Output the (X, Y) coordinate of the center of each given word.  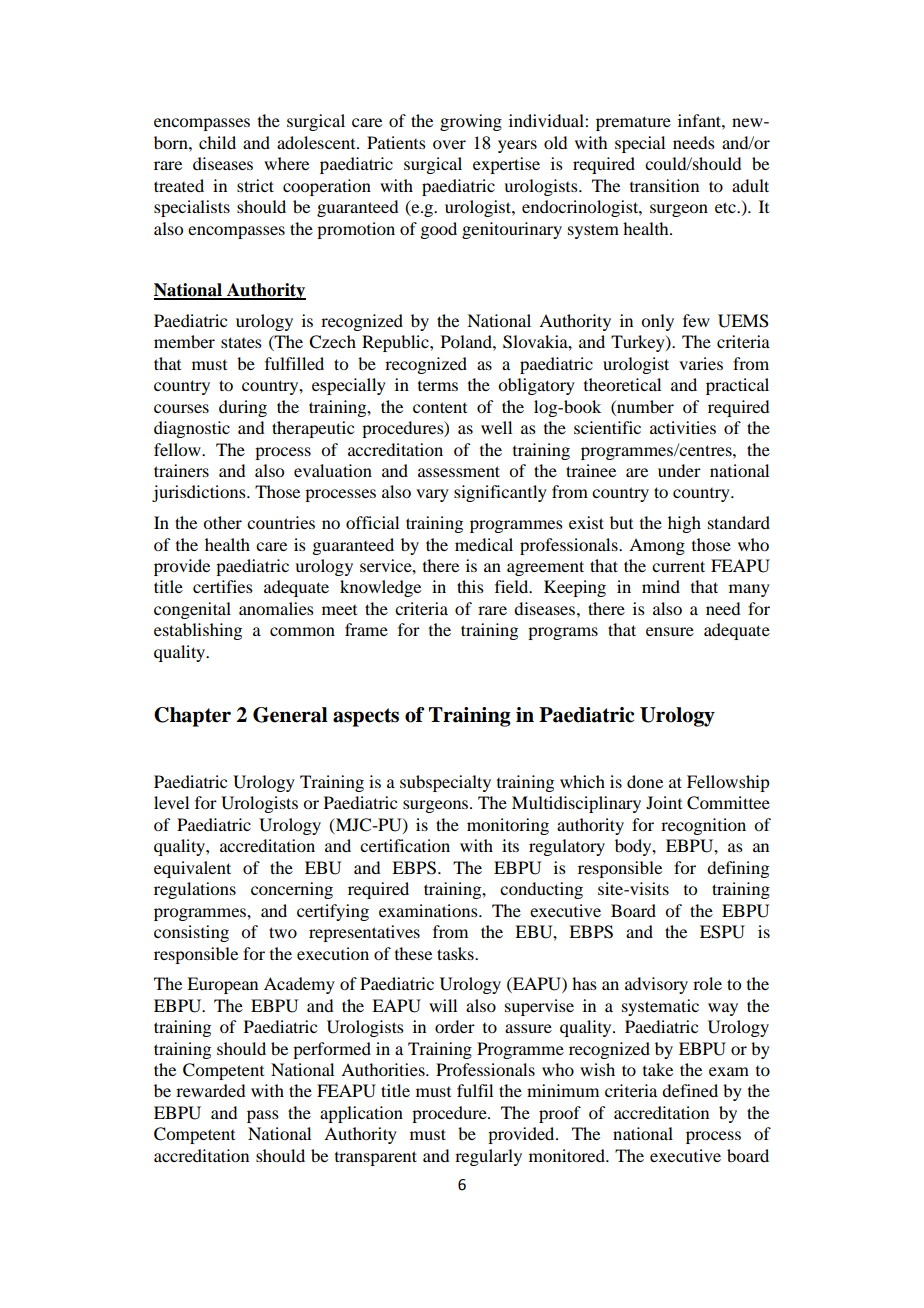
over (449, 144)
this (470, 586)
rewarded (210, 1090)
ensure (670, 631)
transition (664, 185)
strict (255, 185)
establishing (198, 631)
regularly (488, 1157)
